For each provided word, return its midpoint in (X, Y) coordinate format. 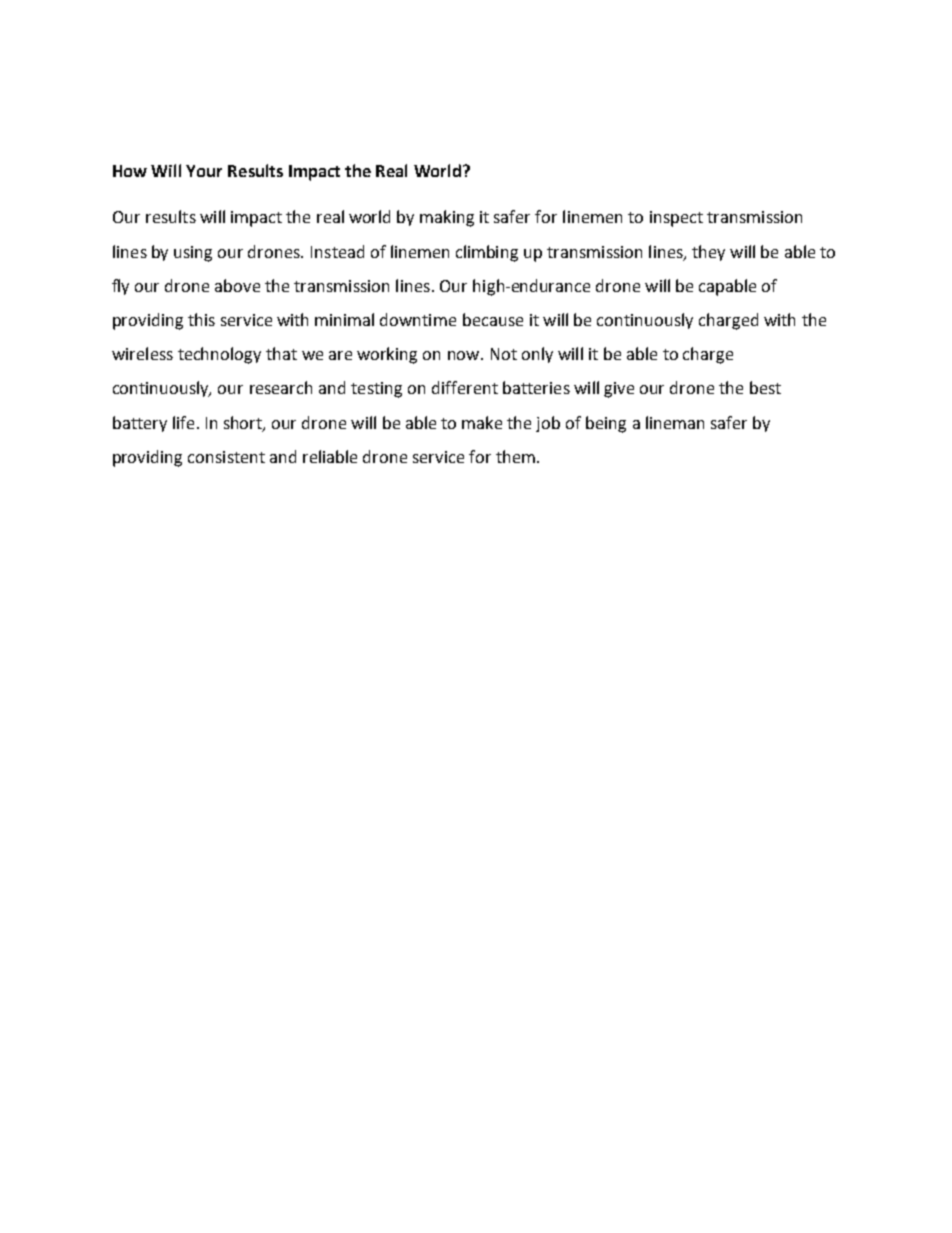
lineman (675, 422)
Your (204, 171)
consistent (226, 457)
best (765, 387)
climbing (487, 253)
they (708, 253)
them (517, 456)
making (447, 218)
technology (219, 355)
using (193, 254)
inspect (676, 219)
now (465, 355)
